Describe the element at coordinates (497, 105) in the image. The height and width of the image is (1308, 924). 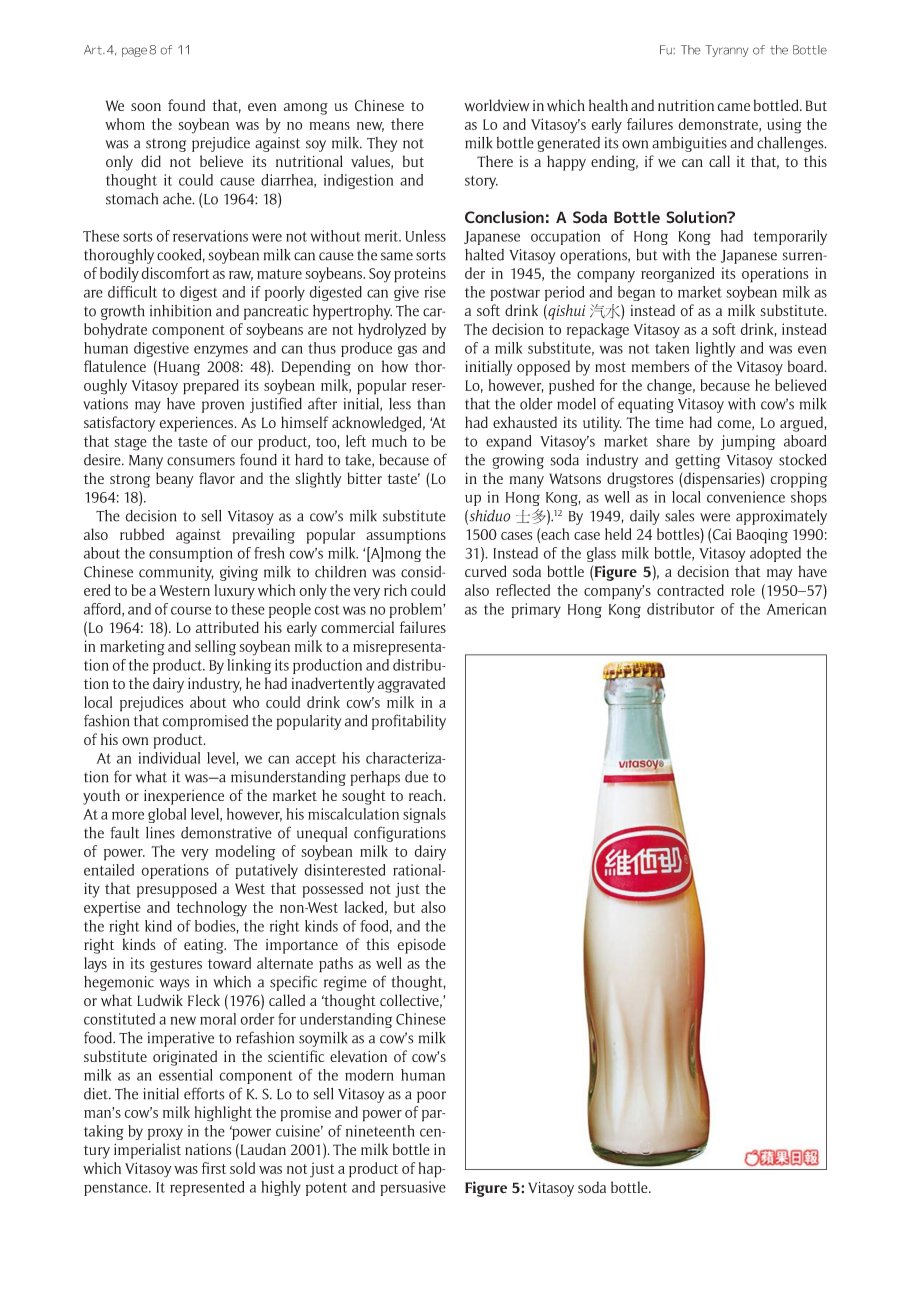
I see `worldview` at that location.
